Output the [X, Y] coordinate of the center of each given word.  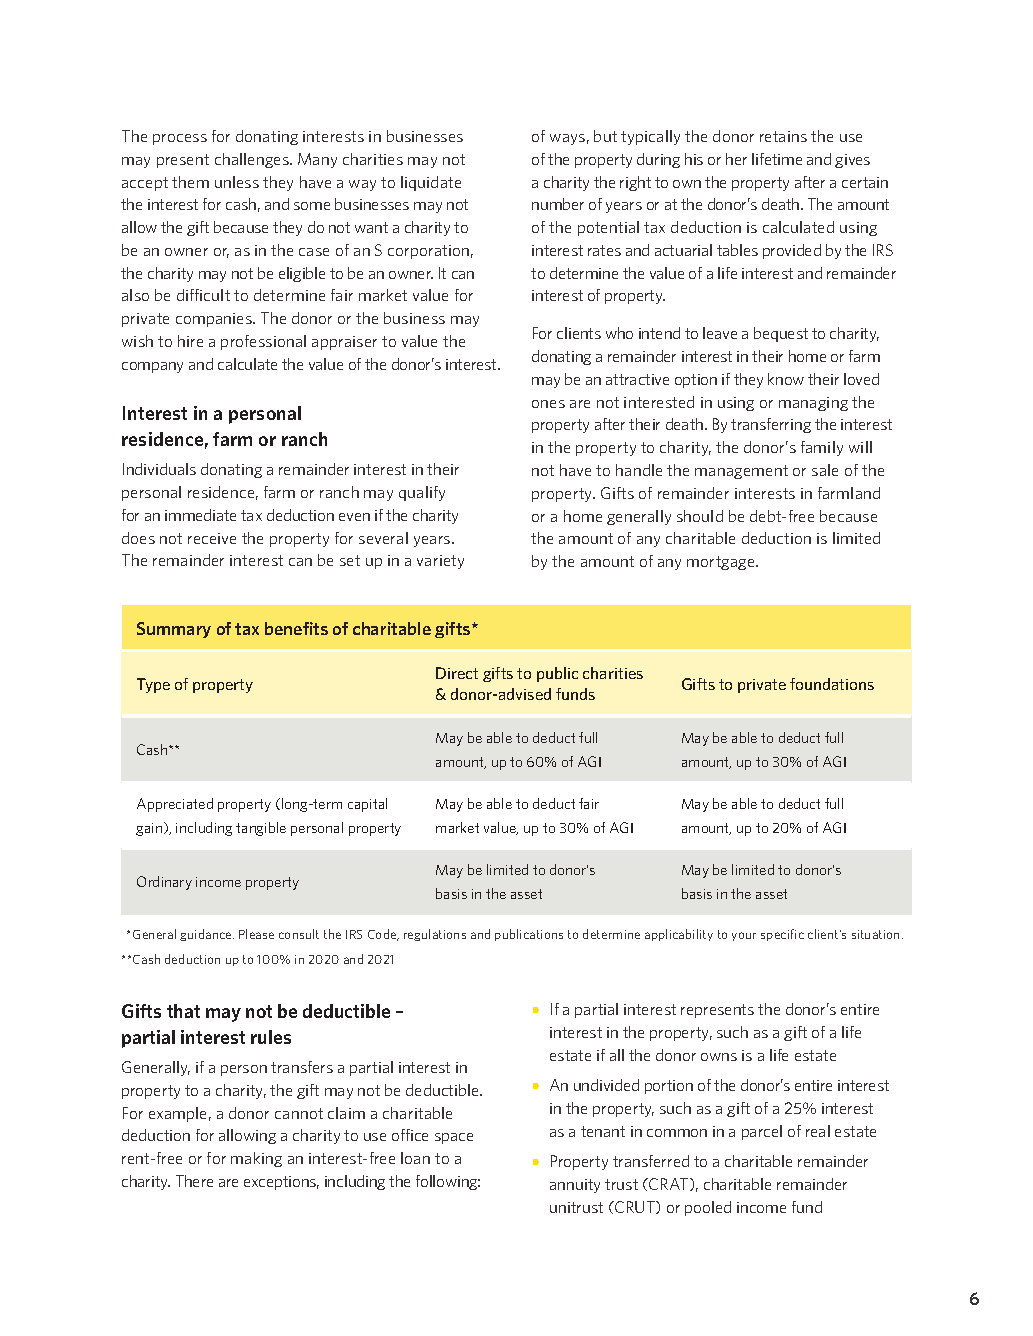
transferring [771, 425]
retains [783, 136]
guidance [207, 935]
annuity [575, 1186]
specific [782, 935]
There [194, 1181]
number [558, 204]
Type [153, 685]
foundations [832, 684]
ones [548, 404]
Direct [457, 673]
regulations [435, 935]
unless [237, 182]
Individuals [159, 469]
